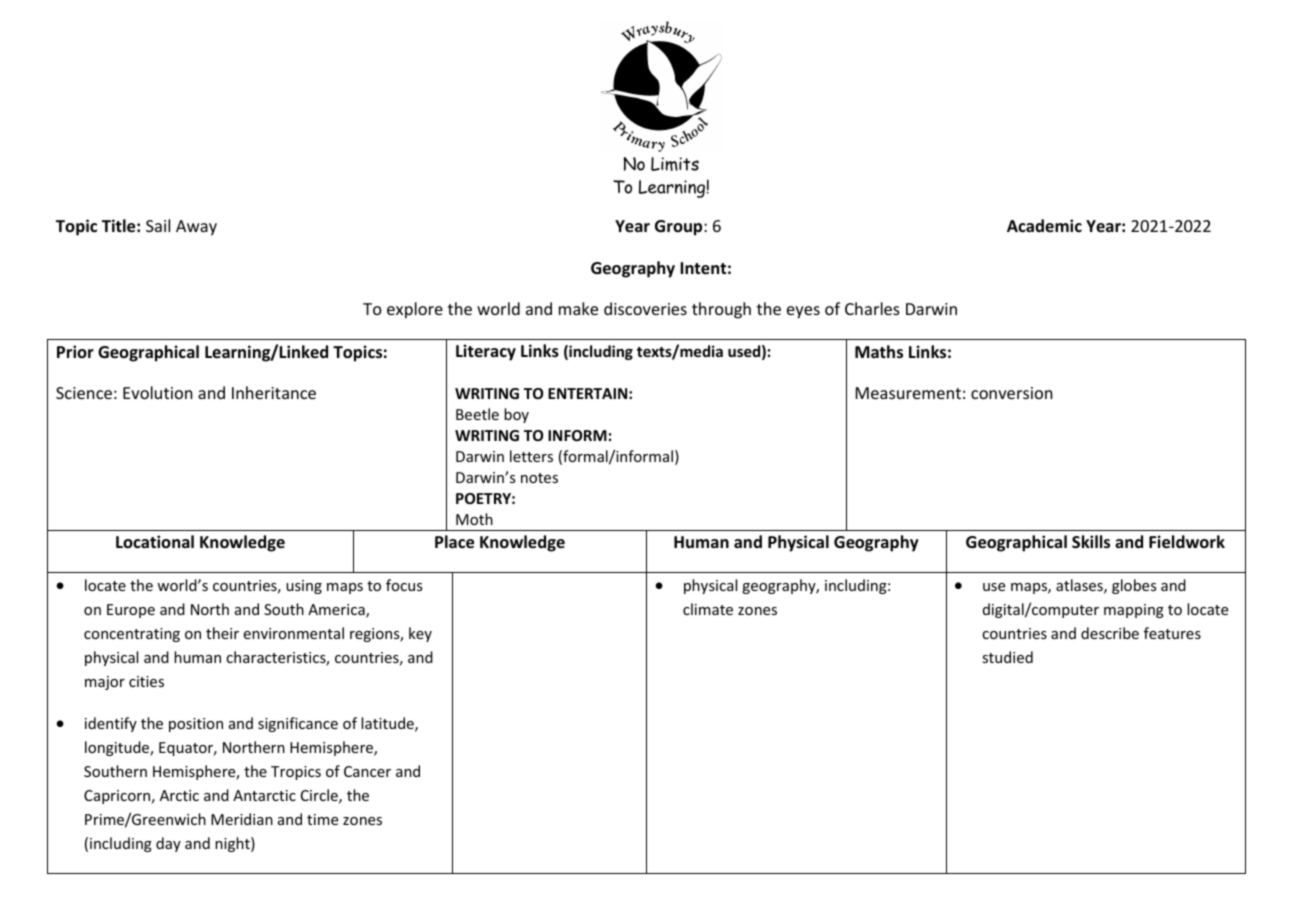 The width and height of the page is (1308, 924). What do you see at coordinates (675, 164) in the page?
I see `Limits` at bounding box center [675, 164].
